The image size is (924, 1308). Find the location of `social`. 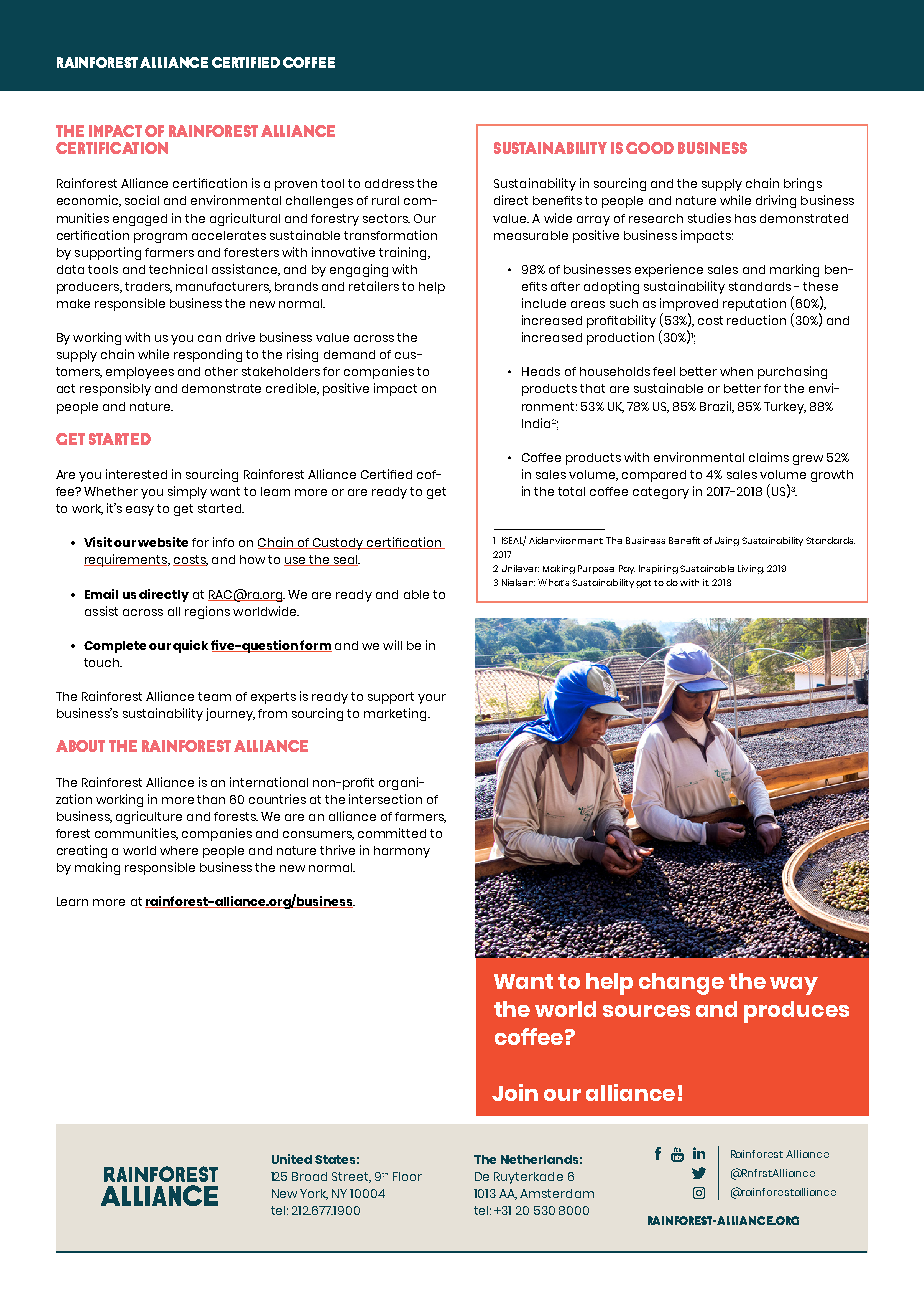

social is located at coordinates (142, 200).
